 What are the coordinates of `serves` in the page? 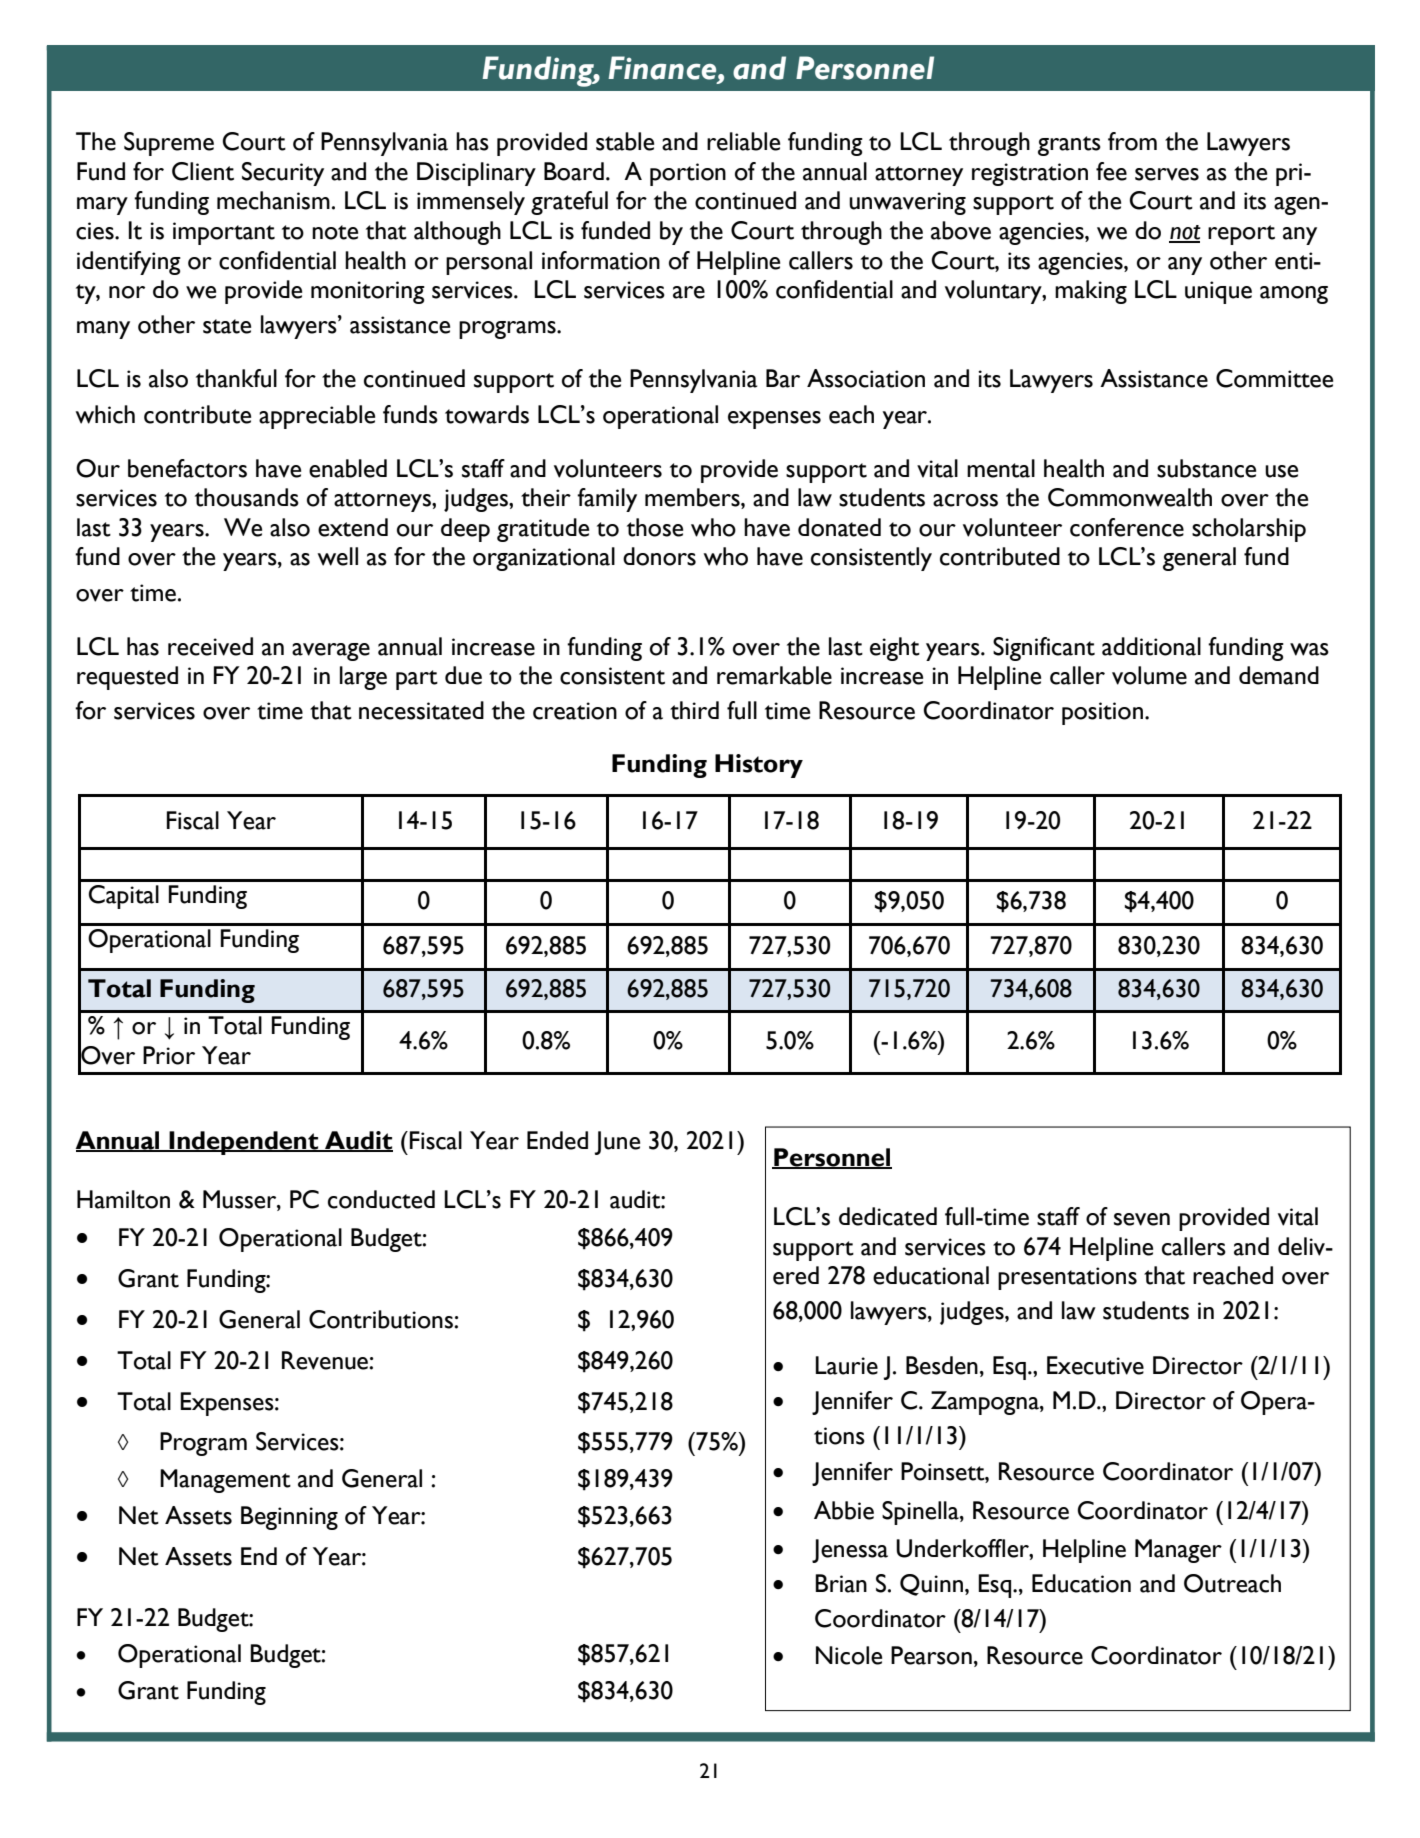 It's located at (1167, 174).
